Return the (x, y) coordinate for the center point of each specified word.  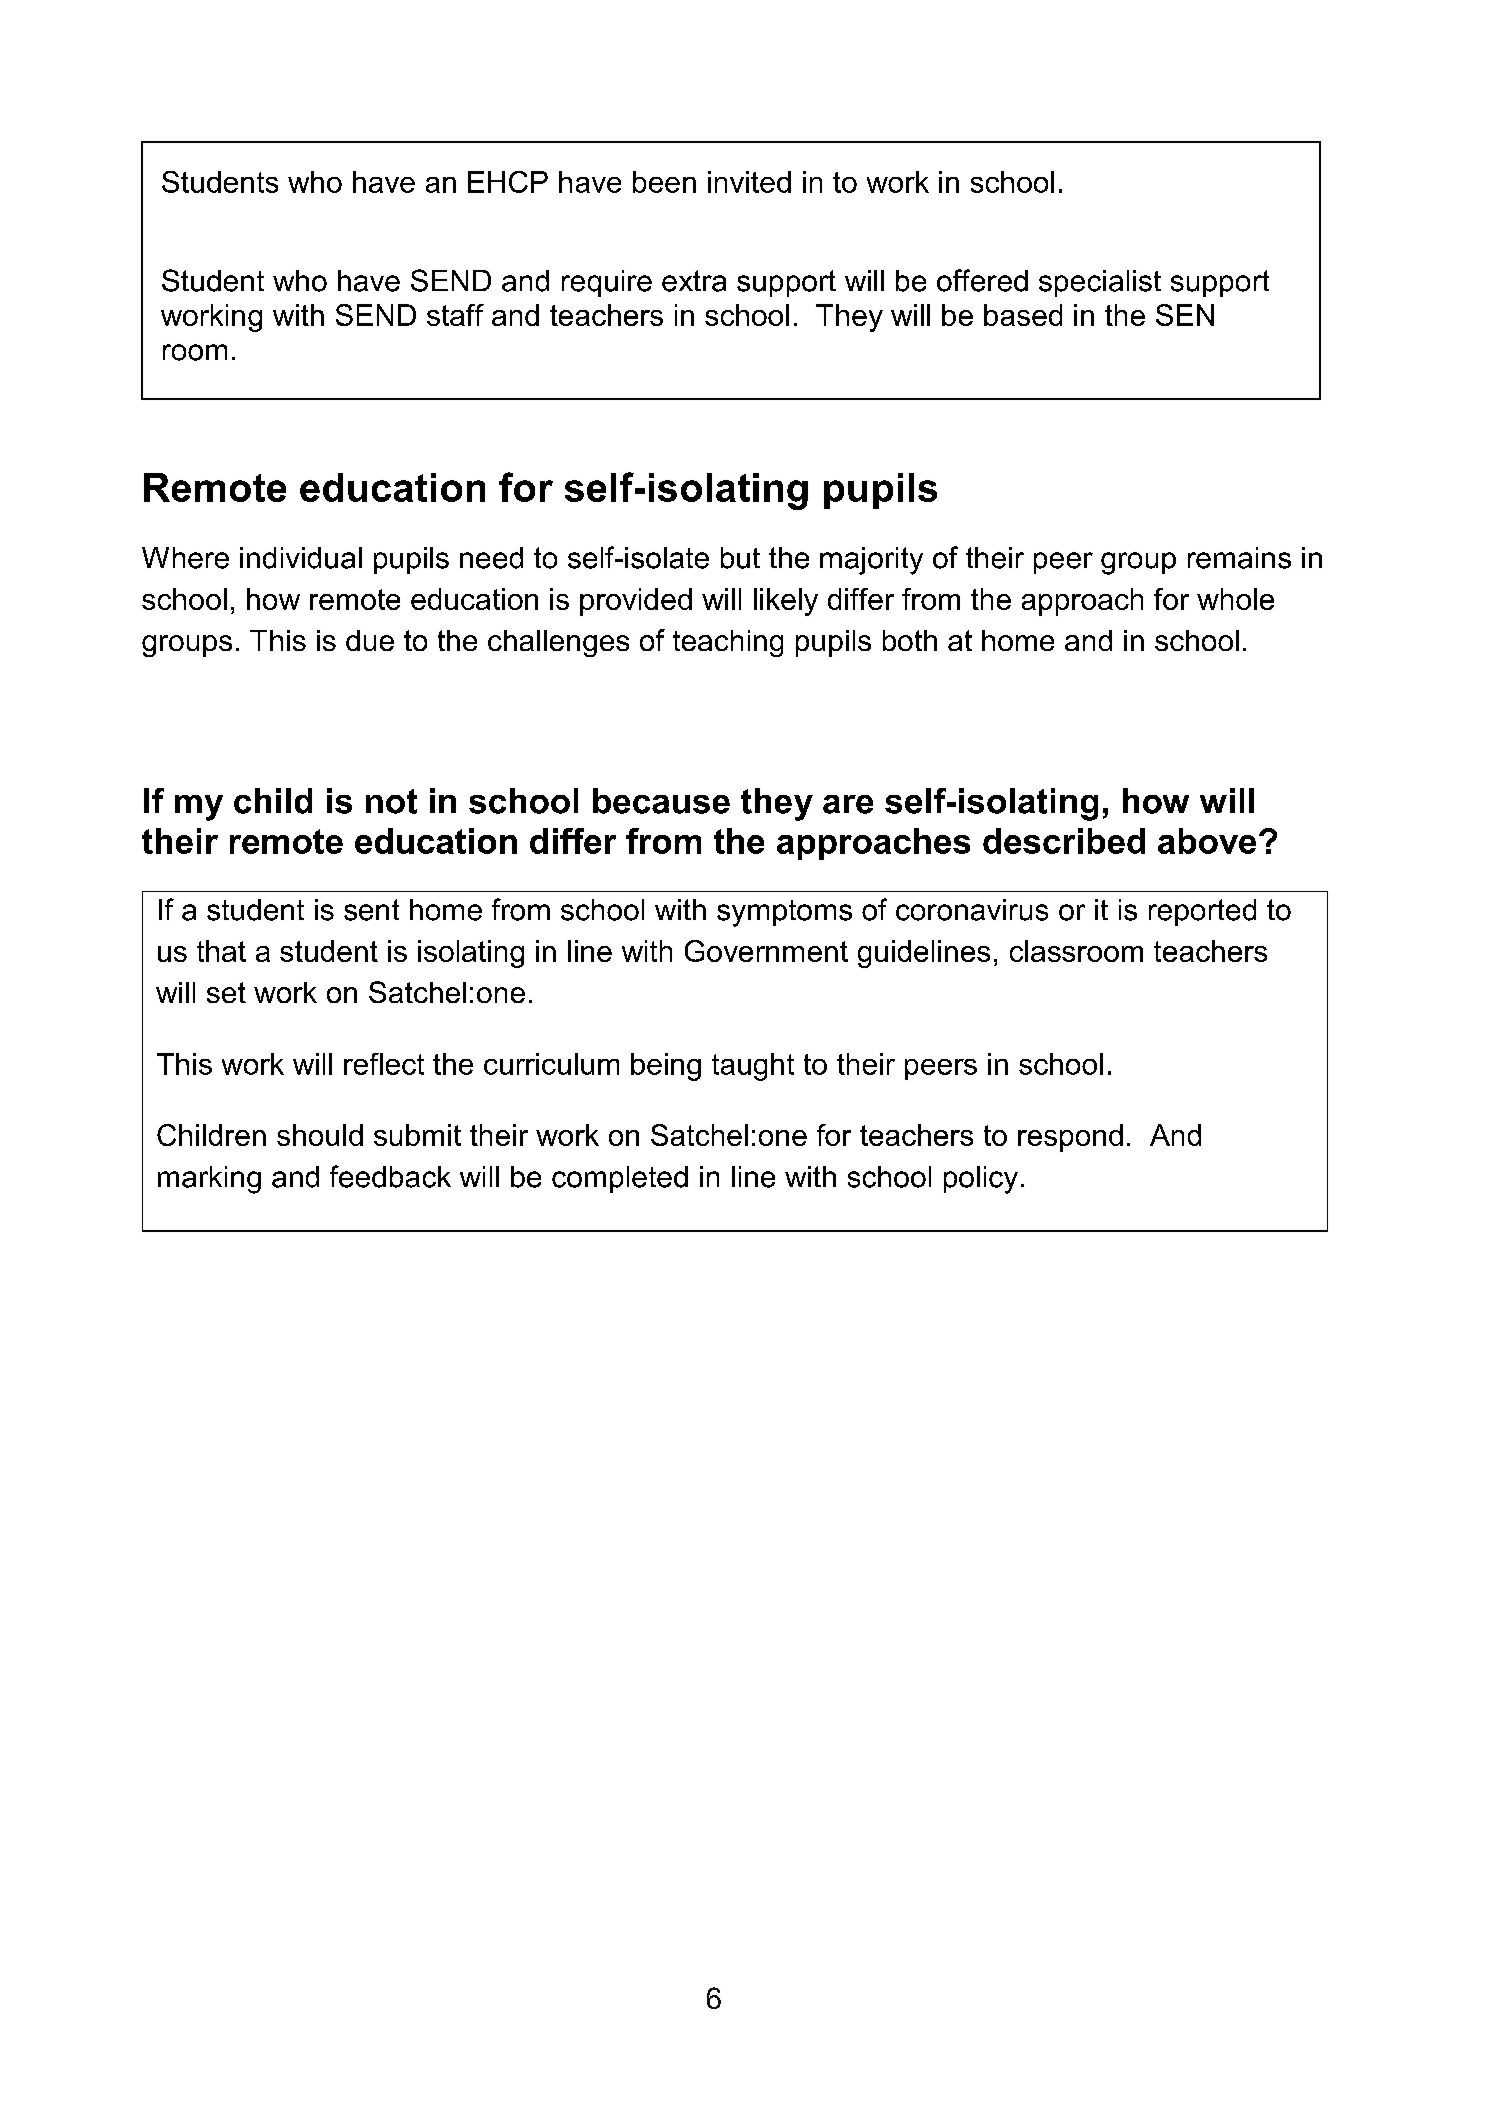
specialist (1100, 283)
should (320, 1135)
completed (620, 1179)
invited (749, 182)
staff (455, 315)
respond (1070, 1138)
